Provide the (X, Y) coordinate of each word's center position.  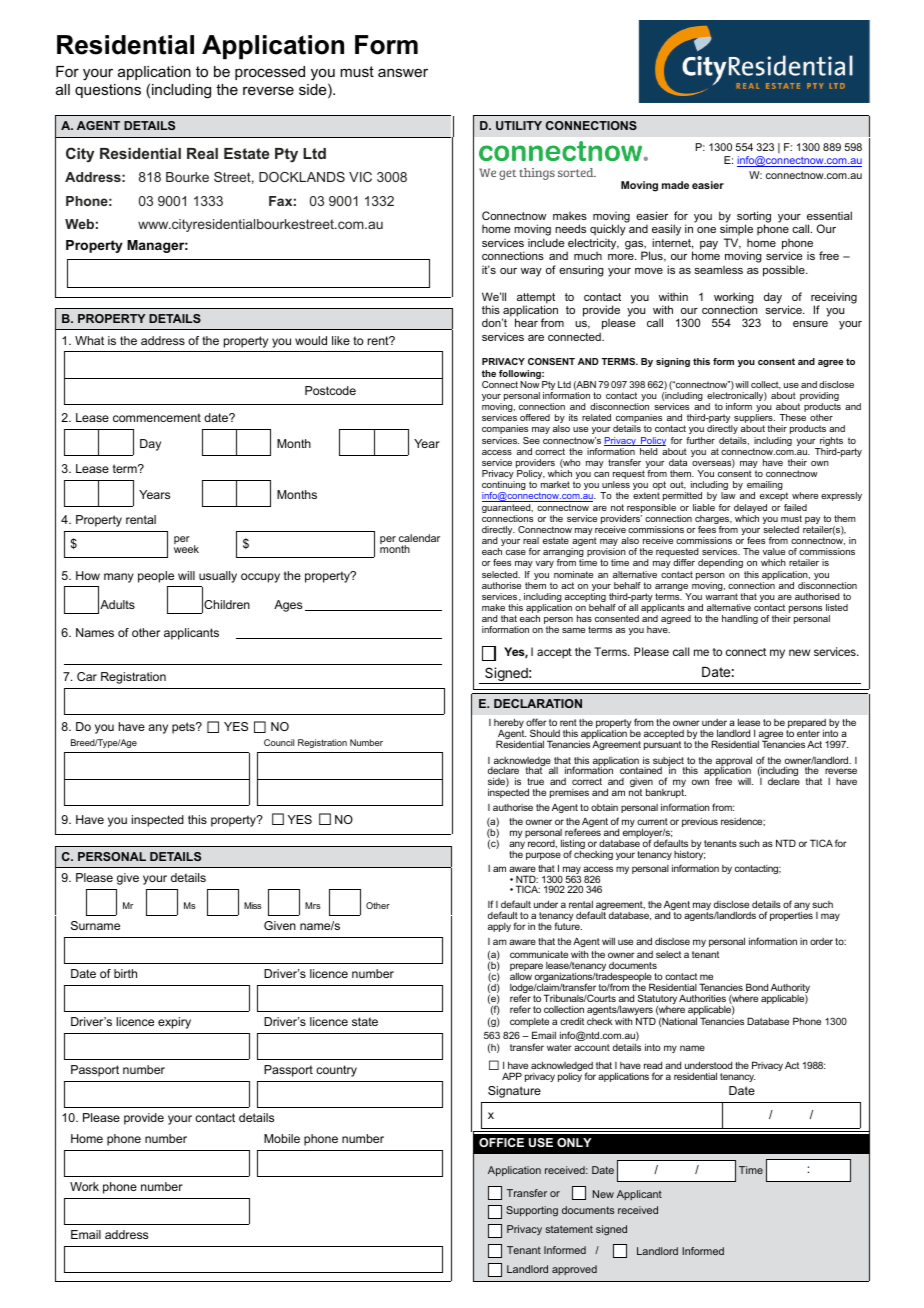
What (89, 340)
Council (279, 742)
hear (526, 322)
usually (218, 577)
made (675, 185)
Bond (757, 987)
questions (108, 91)
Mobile (282, 1138)
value (774, 551)
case (516, 552)
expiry (174, 1023)
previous (700, 822)
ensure (810, 324)
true (535, 781)
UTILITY (519, 125)
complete (529, 1022)
